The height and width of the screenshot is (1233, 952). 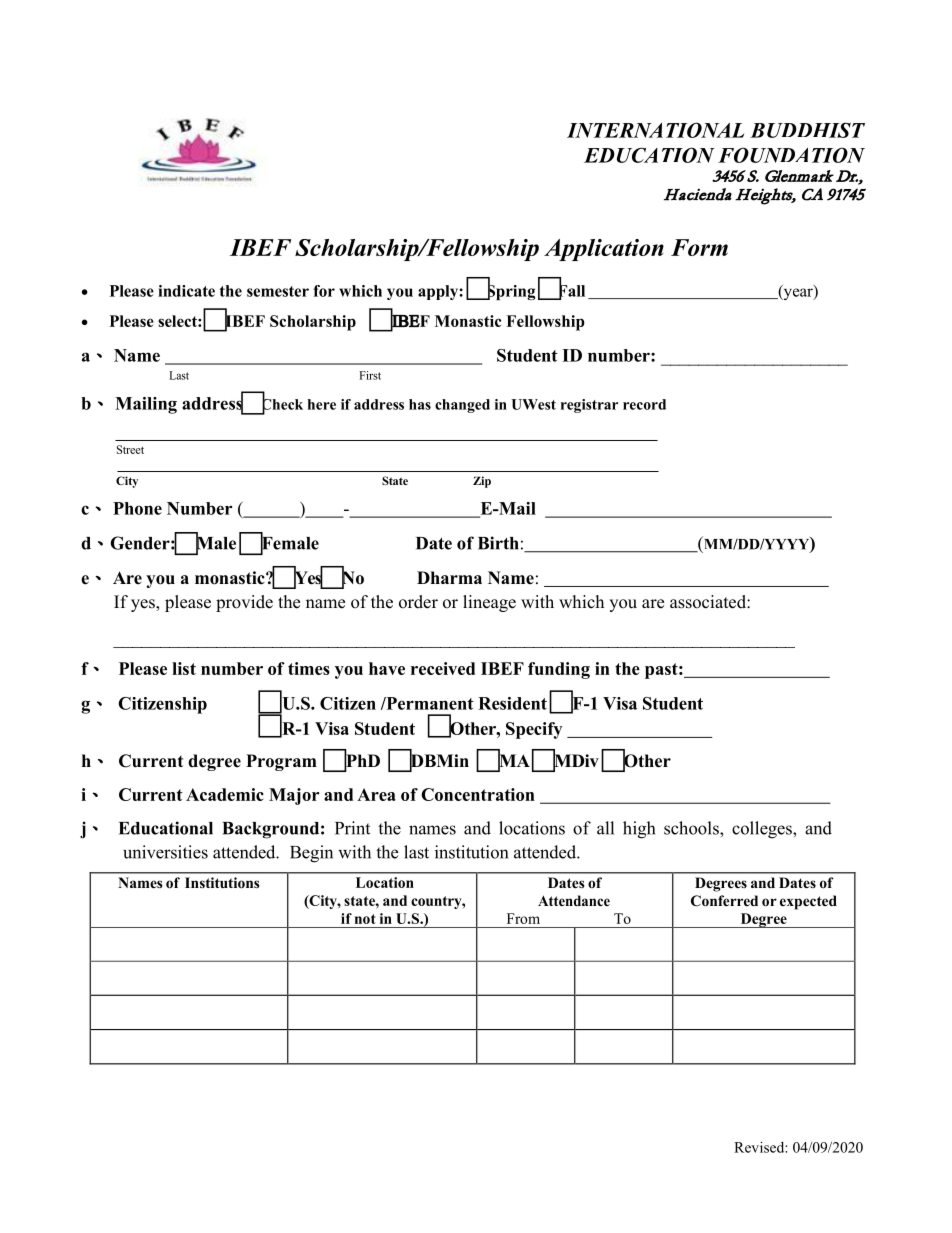 What do you see at coordinates (791, 155) in the screenshot?
I see `FOUNDATION` at bounding box center [791, 155].
